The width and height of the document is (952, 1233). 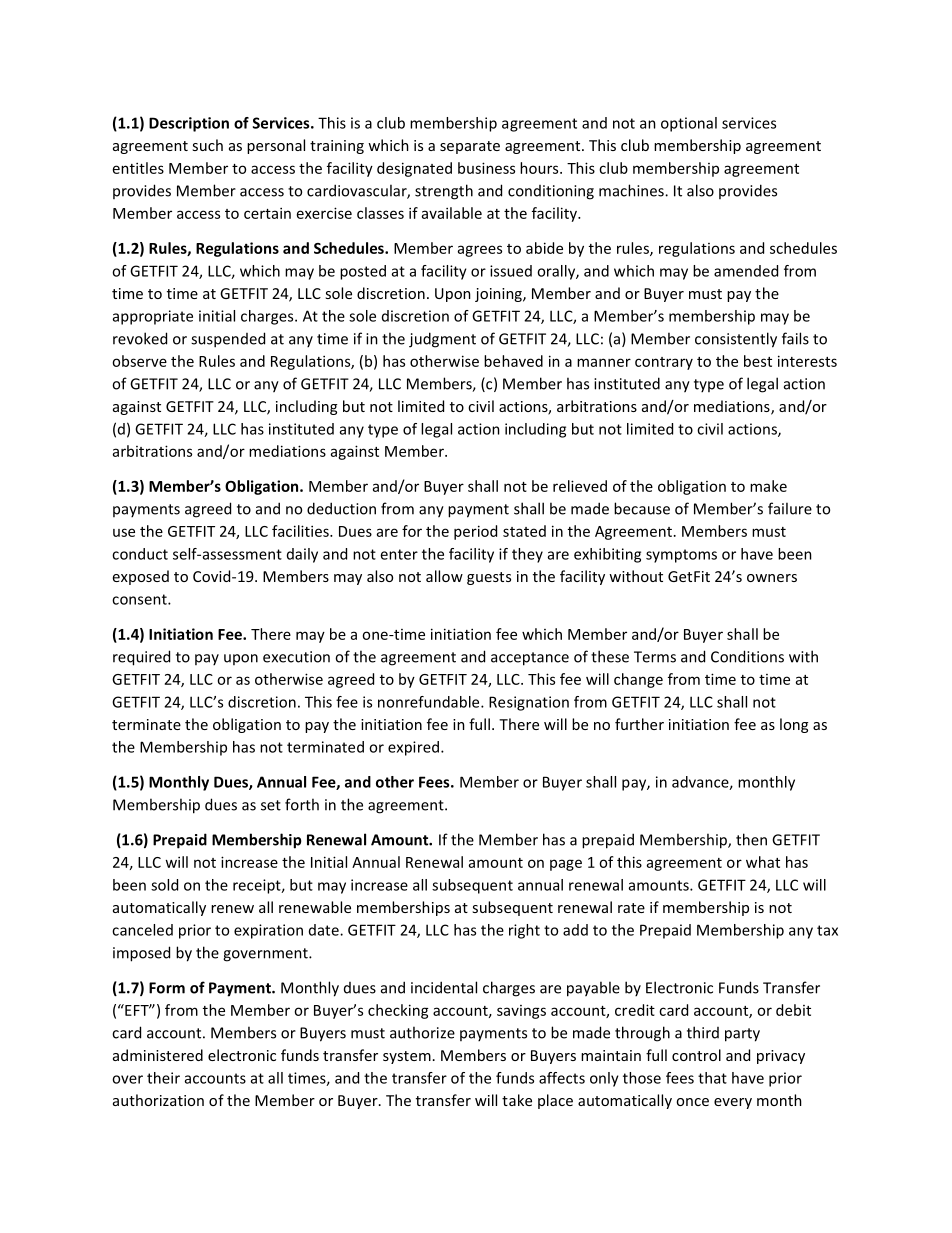 I want to click on expired, so click(x=413, y=748).
